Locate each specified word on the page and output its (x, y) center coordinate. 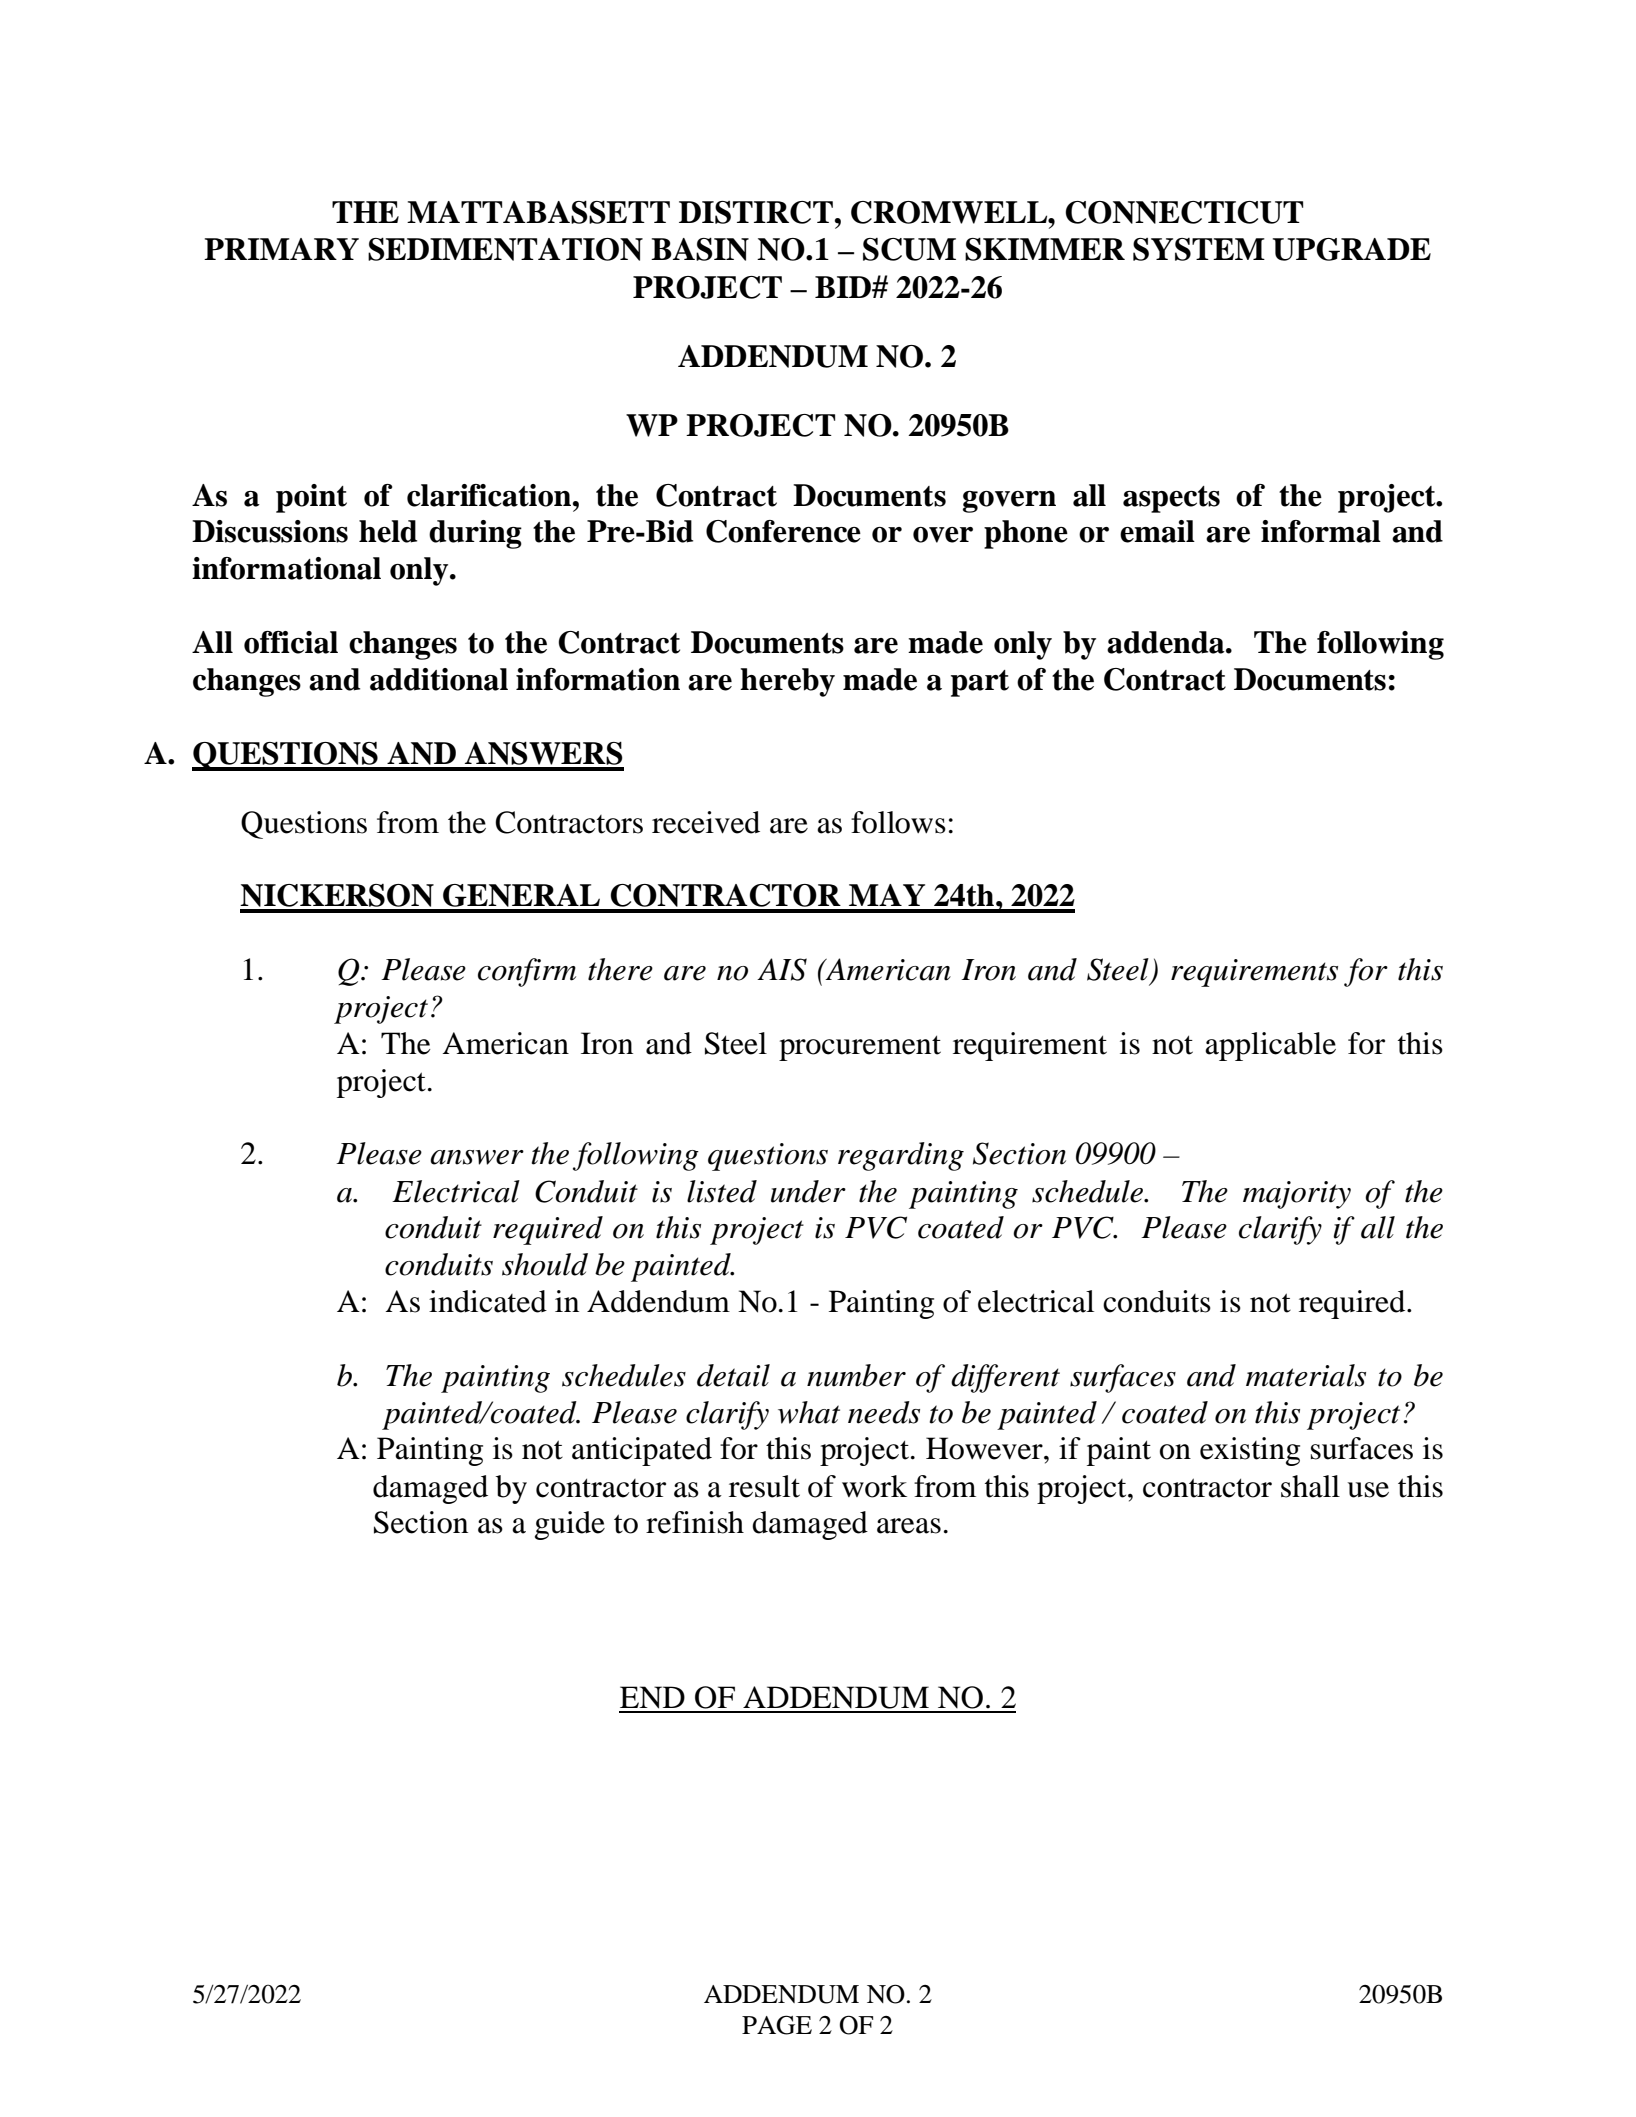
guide (570, 1525)
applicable (1270, 1046)
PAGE (777, 2025)
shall (1310, 1486)
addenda (1167, 642)
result (764, 1486)
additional (439, 679)
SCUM (909, 249)
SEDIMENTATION (505, 249)
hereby (787, 682)
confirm (527, 972)
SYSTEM (1199, 249)
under (808, 1191)
